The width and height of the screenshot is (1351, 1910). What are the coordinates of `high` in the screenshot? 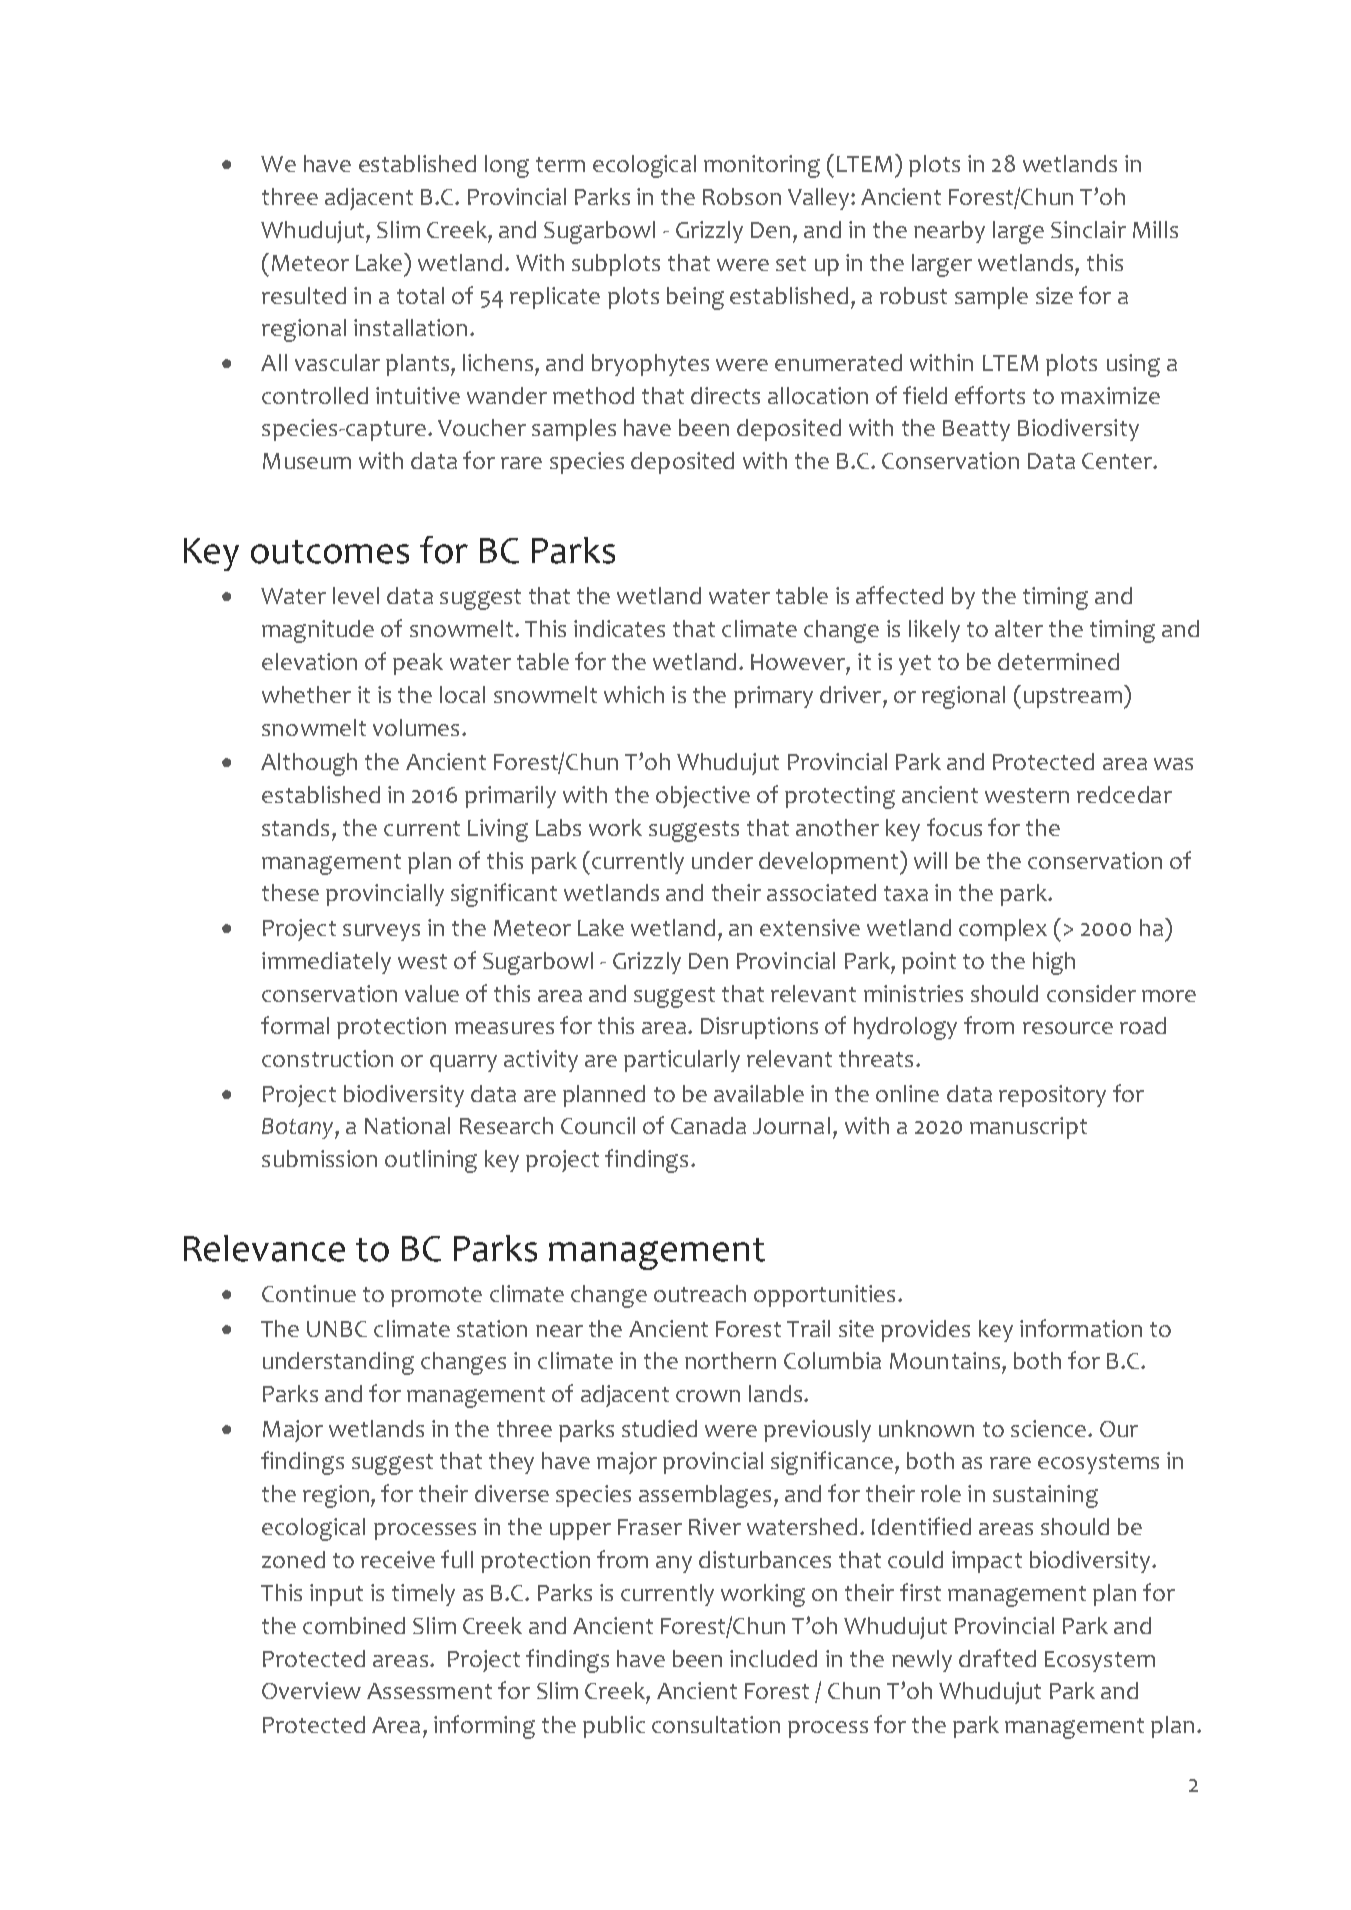 It's located at (1054, 963).
